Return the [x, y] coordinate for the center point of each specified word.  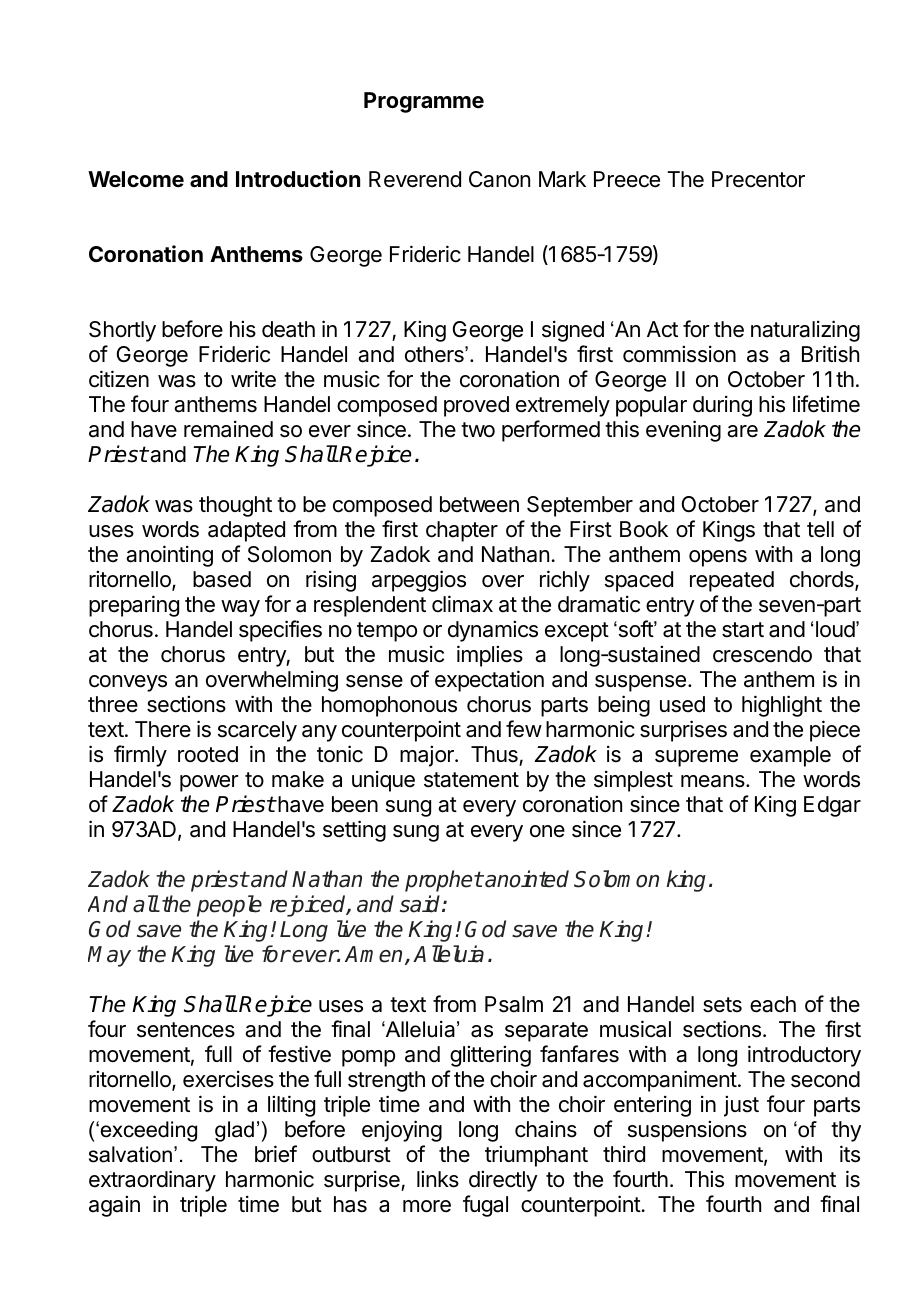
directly [503, 1181]
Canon [499, 179]
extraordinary [152, 1181]
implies [490, 656]
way [240, 608]
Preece [627, 179]
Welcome [136, 179]
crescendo [762, 654]
